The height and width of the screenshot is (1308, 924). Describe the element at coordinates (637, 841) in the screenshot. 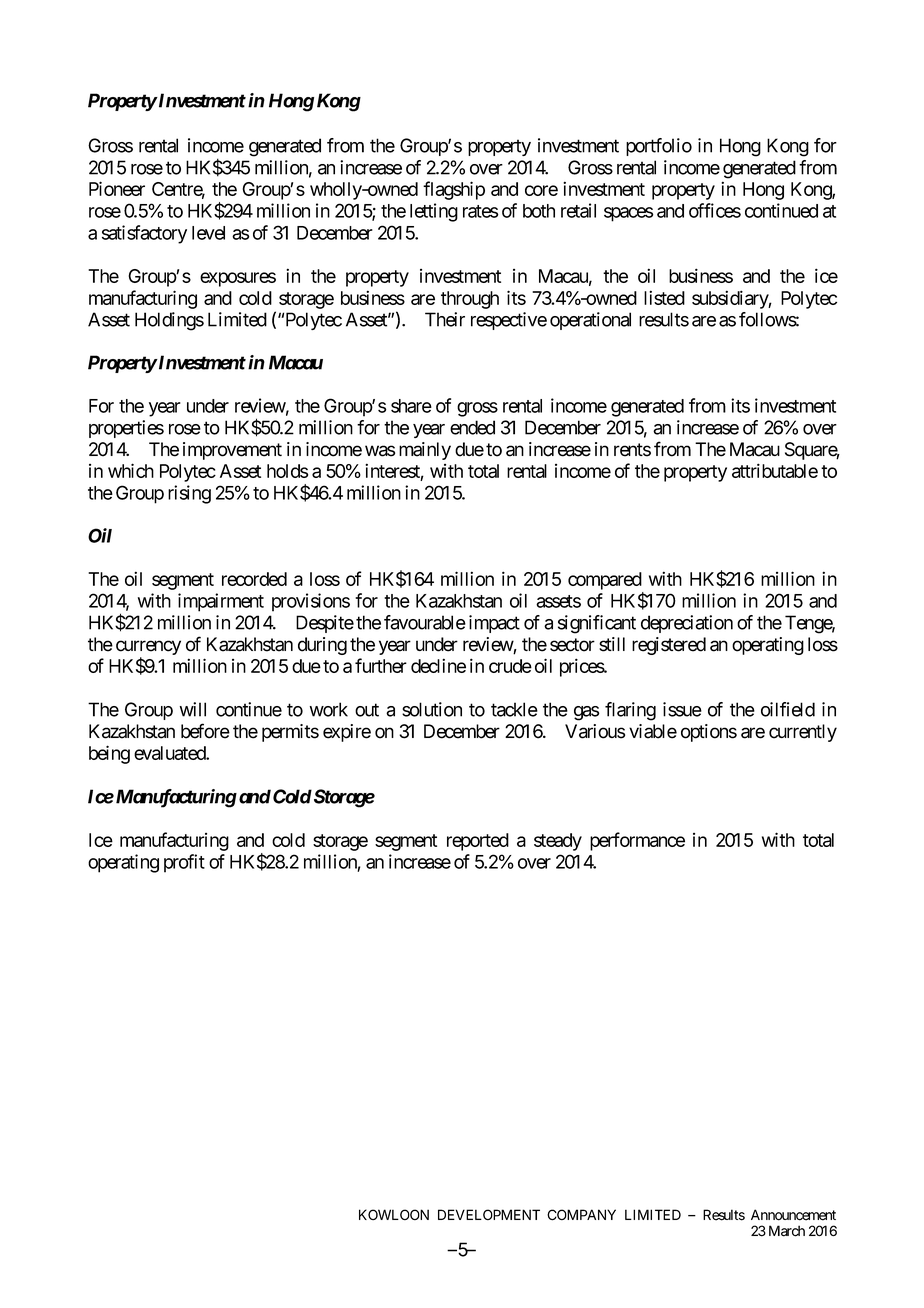

I see `performance` at that location.
